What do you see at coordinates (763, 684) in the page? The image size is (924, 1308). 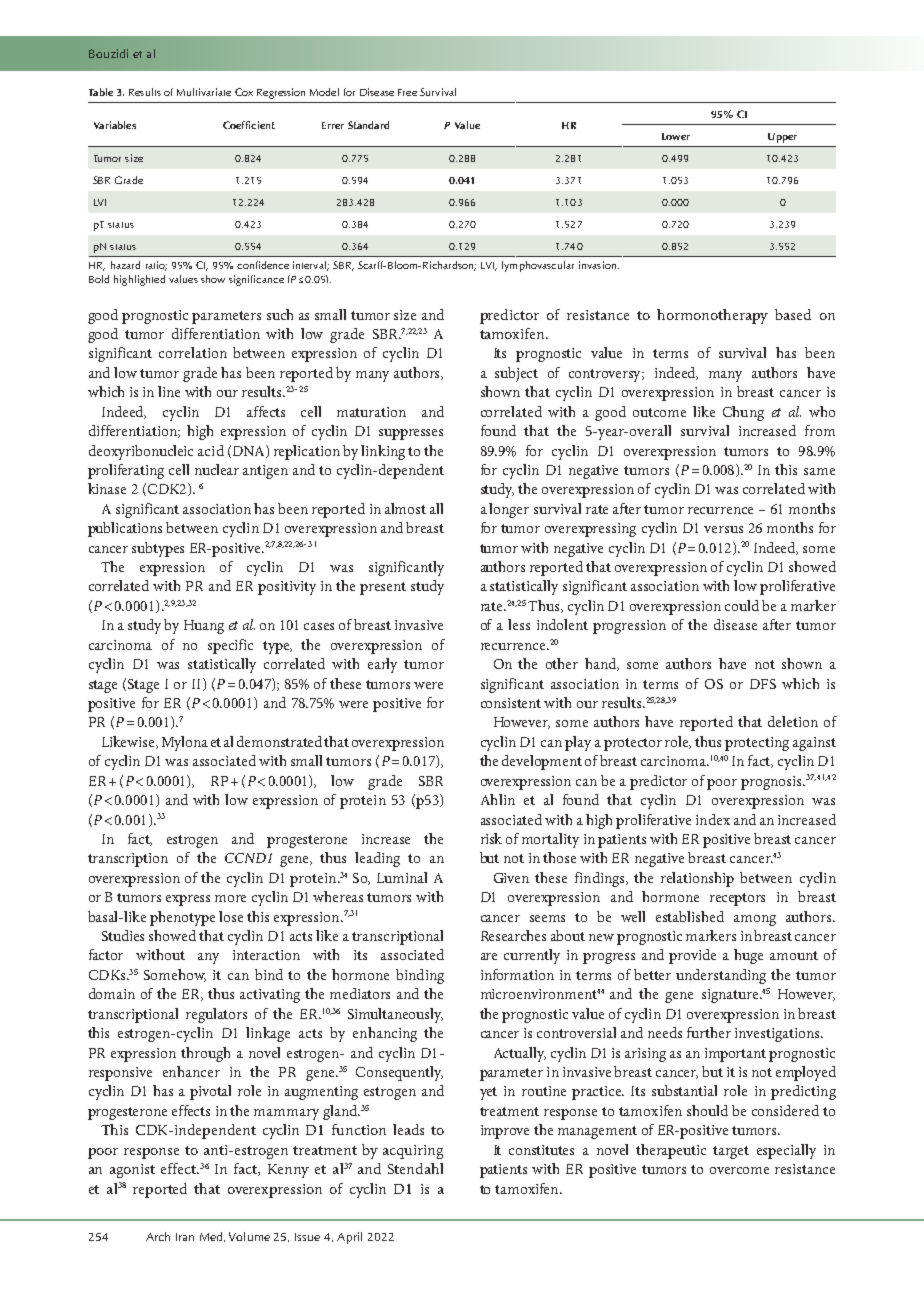 I see `DFS` at bounding box center [763, 684].
